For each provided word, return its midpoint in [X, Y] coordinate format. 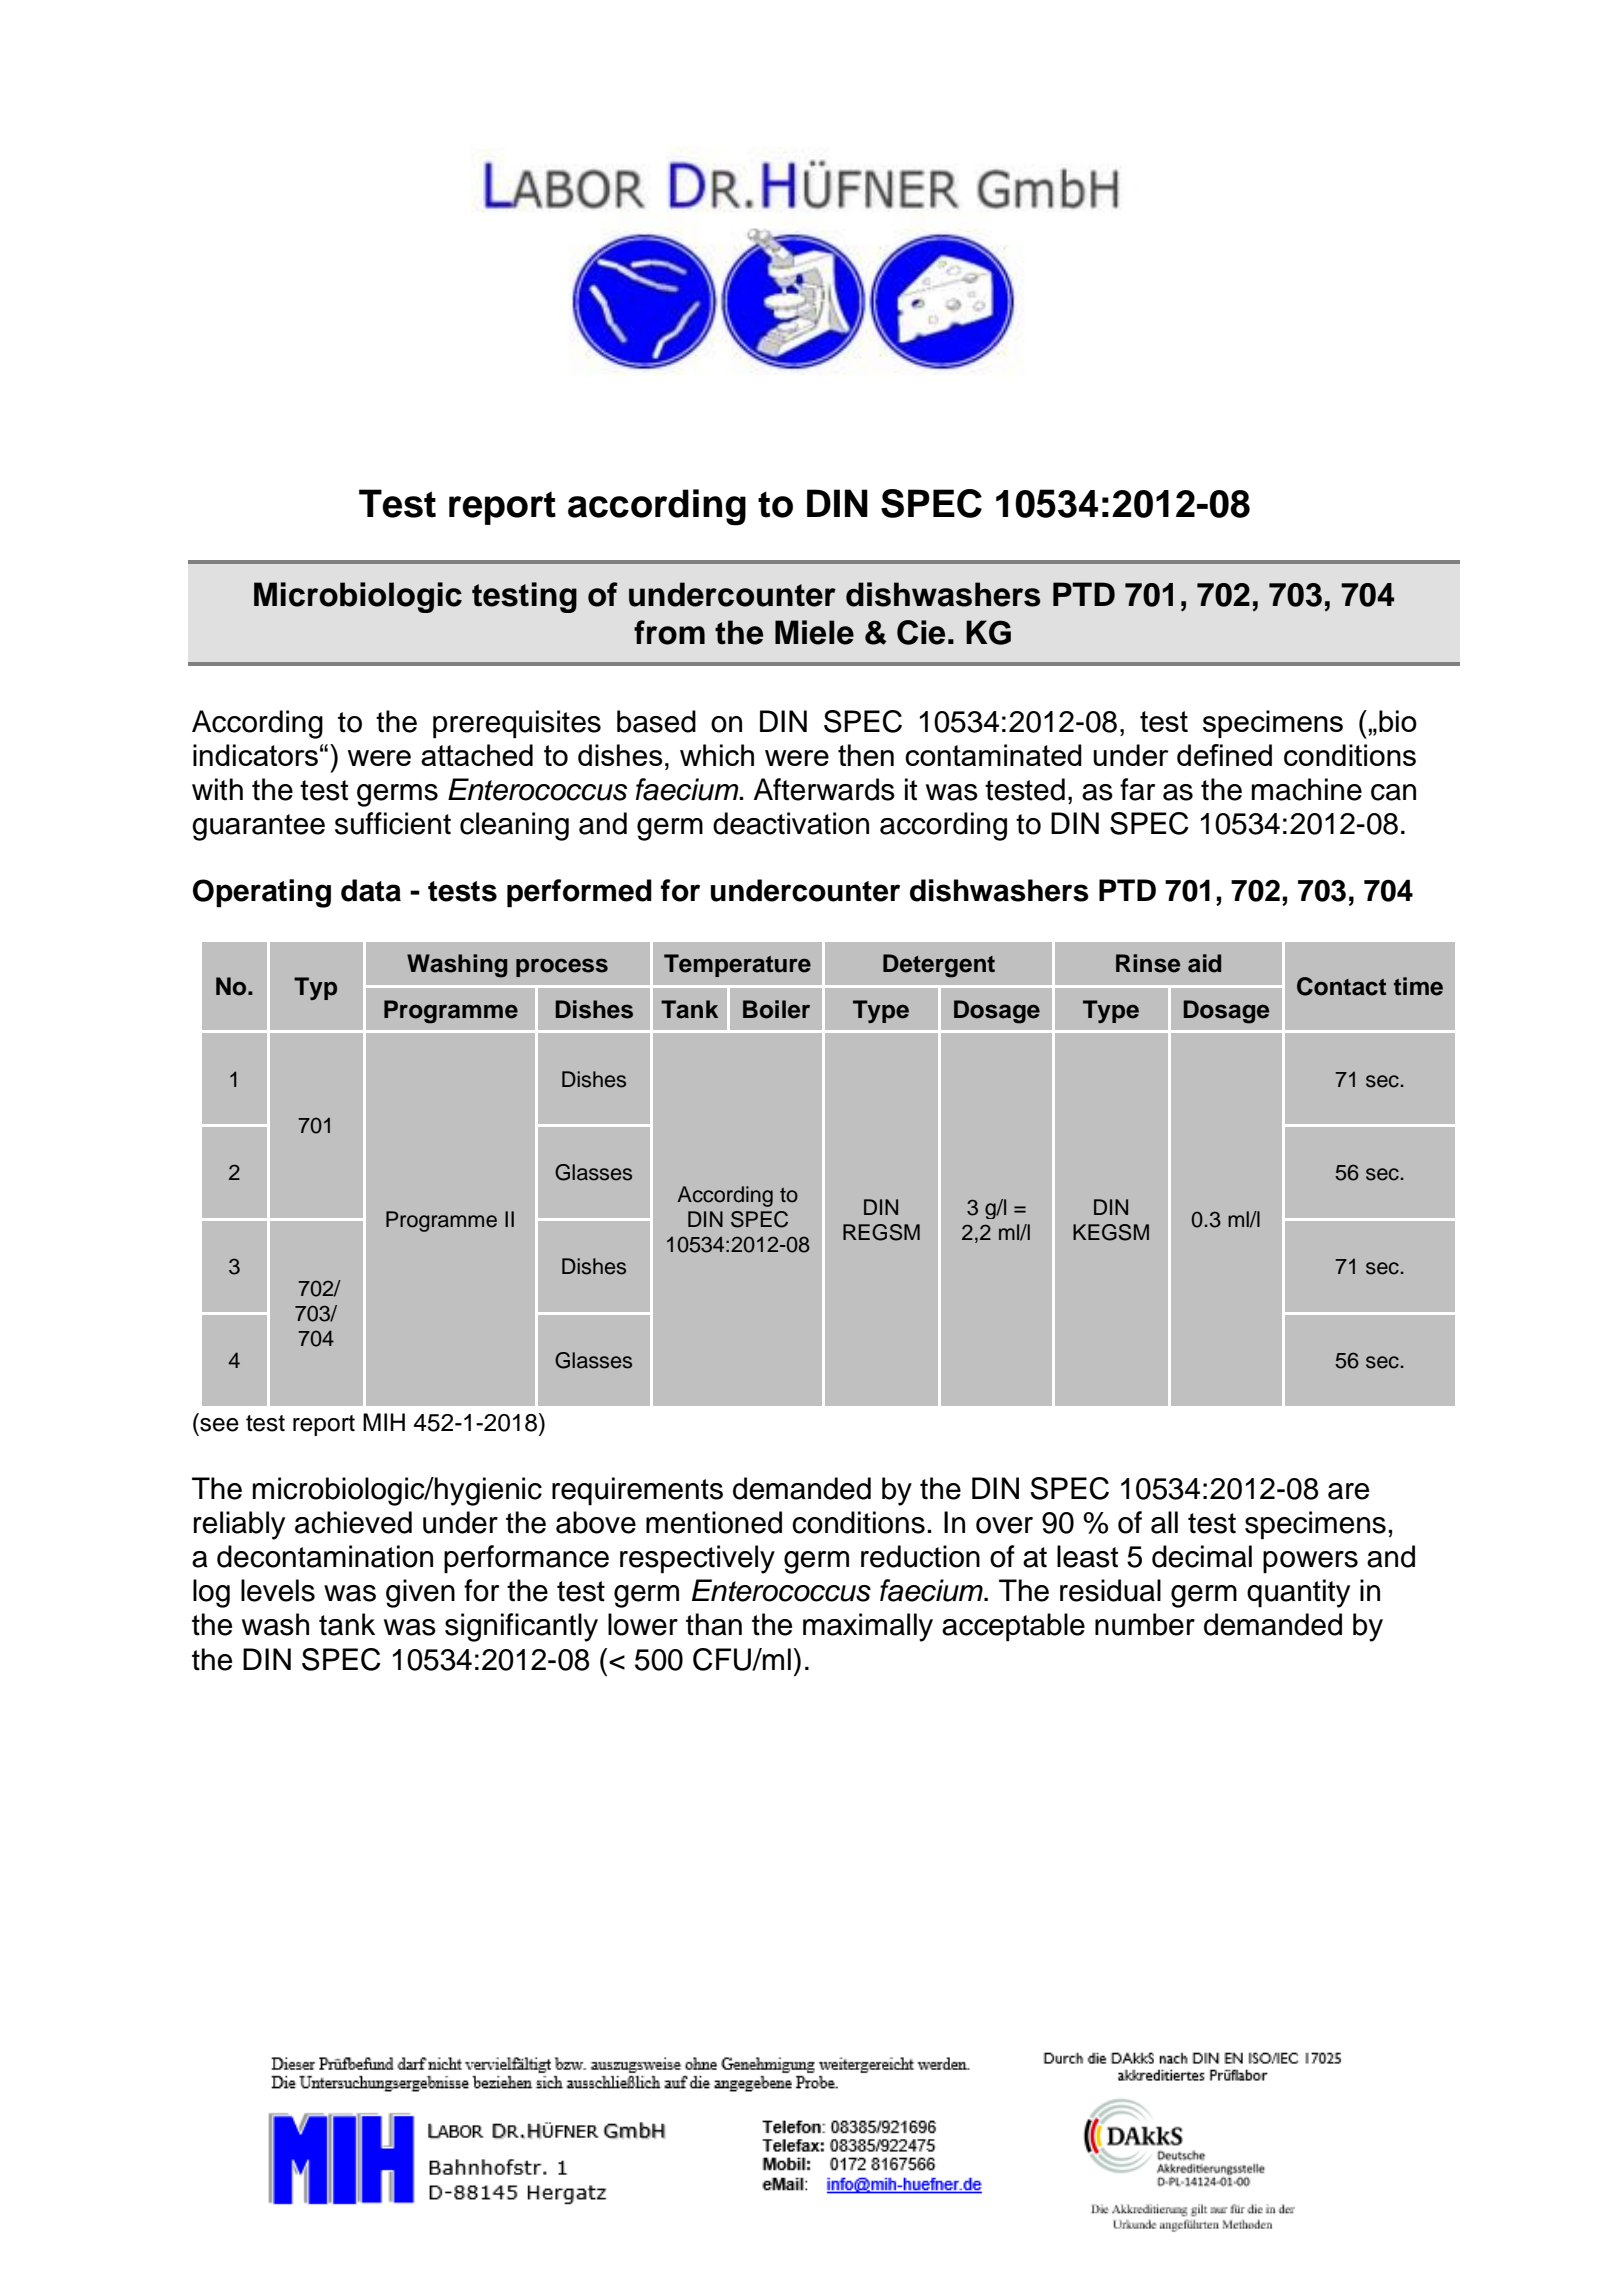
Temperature [737, 965]
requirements [637, 1491]
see [219, 1425]
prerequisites [517, 724]
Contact [1341, 986]
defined [1224, 755]
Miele [814, 632]
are [1348, 1491]
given [420, 1593]
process [562, 967]
